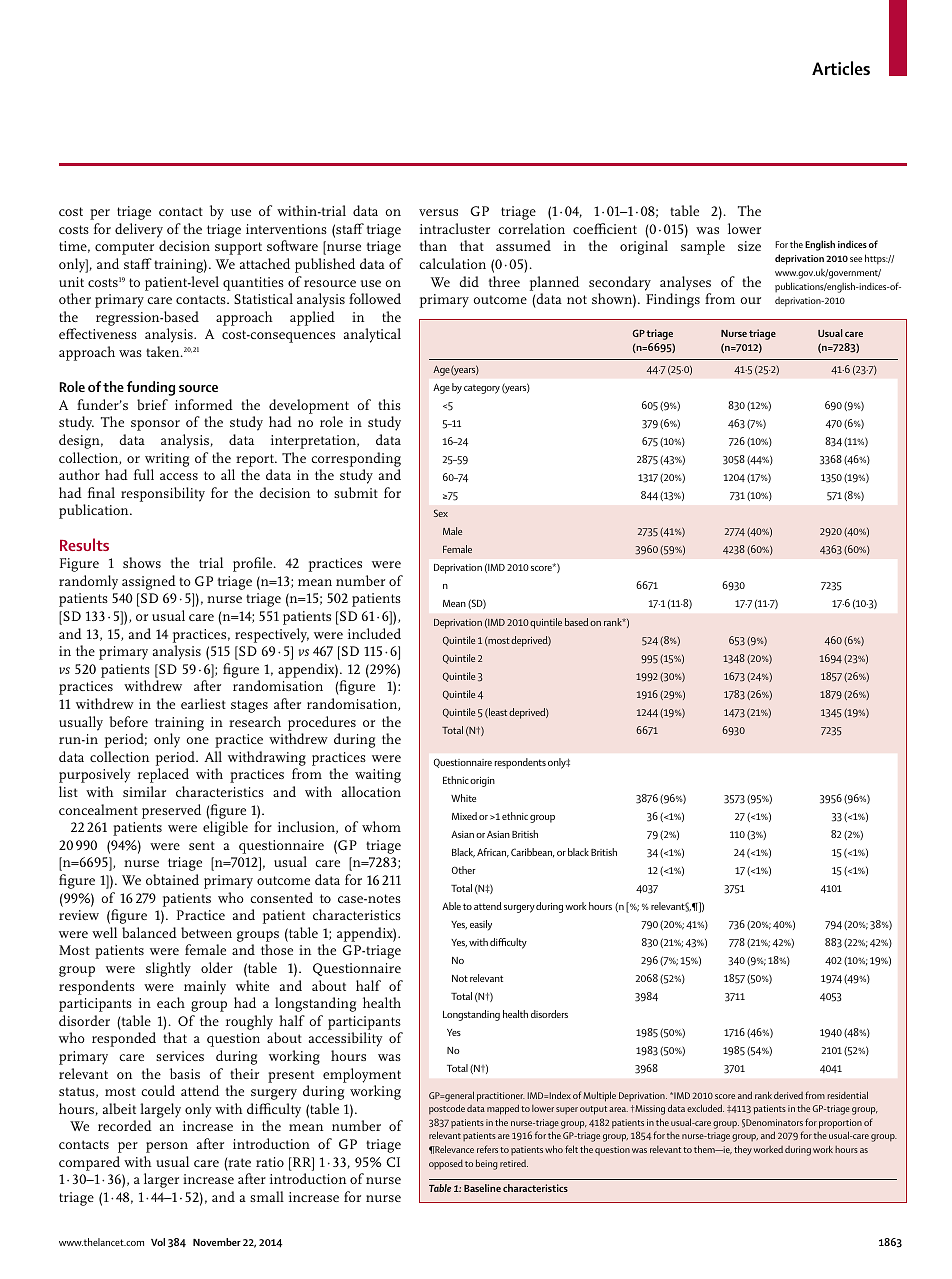 The width and height of the screenshot is (952, 1279). What do you see at coordinates (532, 853) in the screenshot?
I see `Caribbean` at bounding box center [532, 853].
